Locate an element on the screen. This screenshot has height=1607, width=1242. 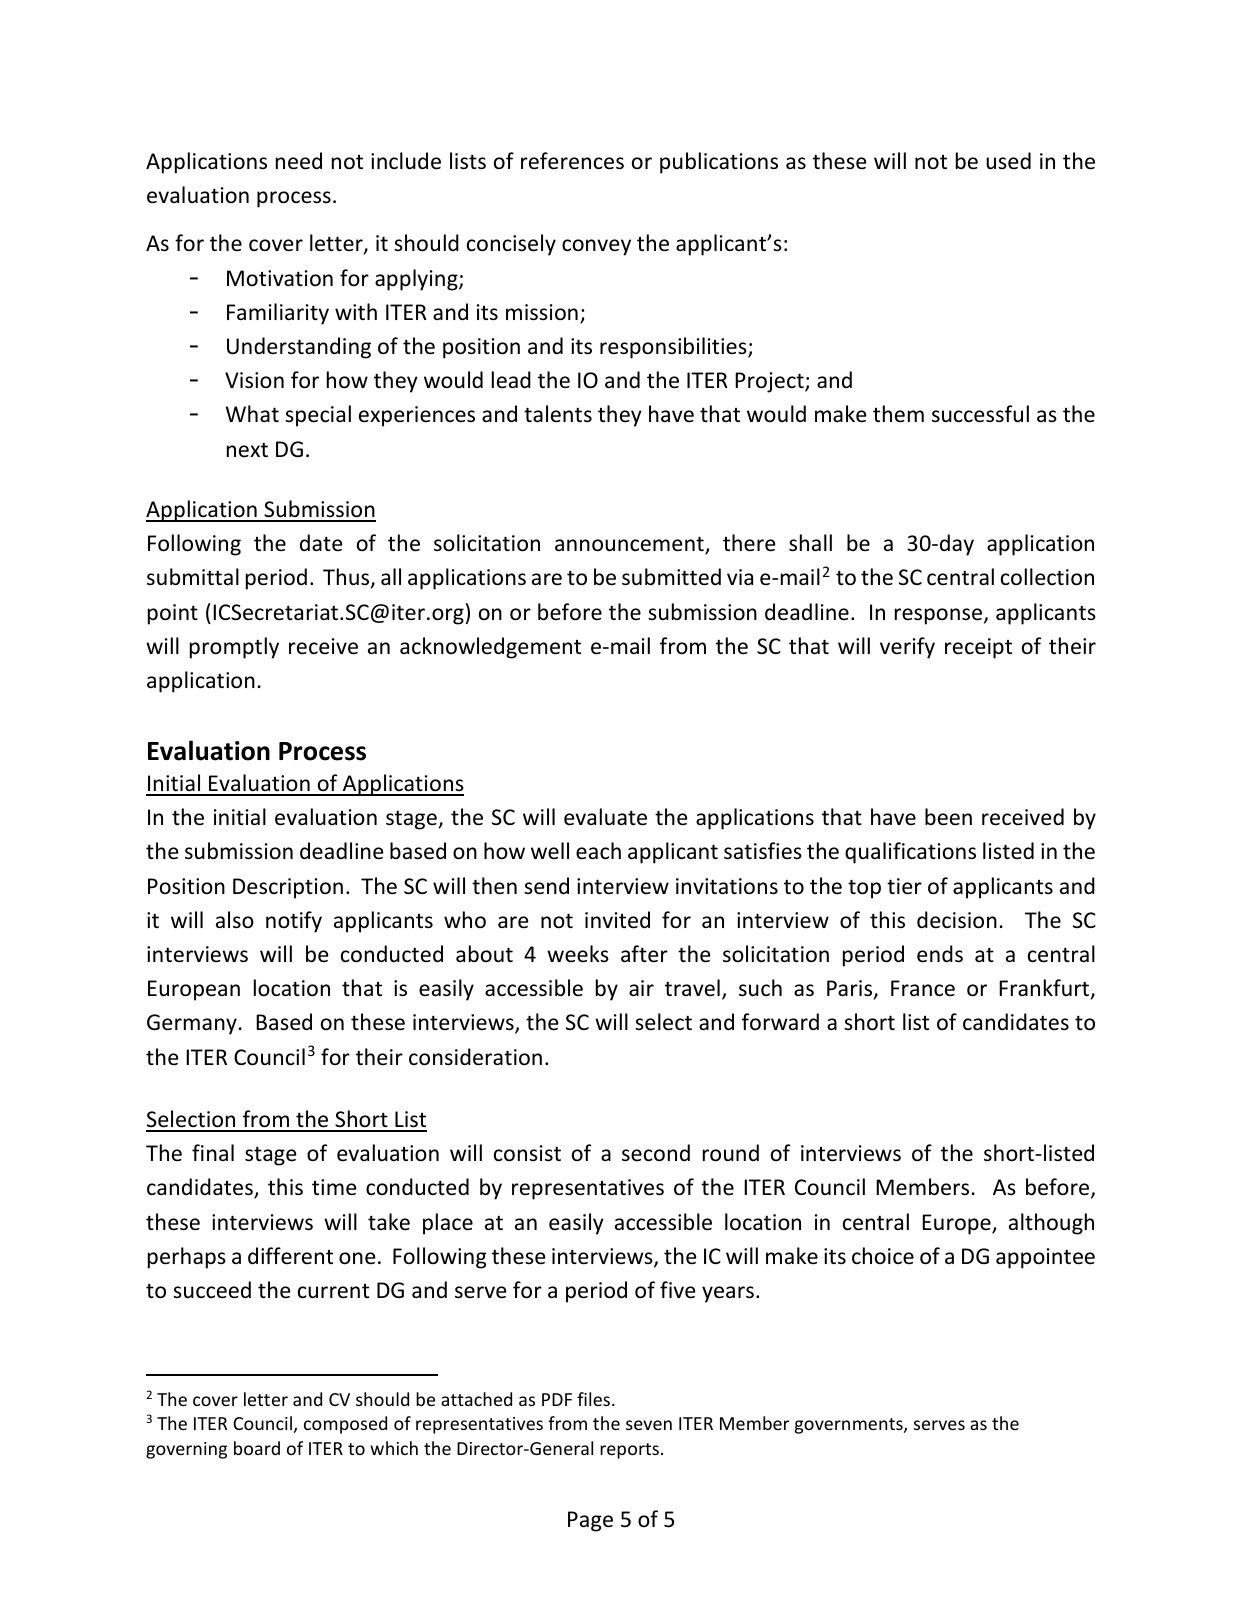
response is located at coordinates (940, 616).
